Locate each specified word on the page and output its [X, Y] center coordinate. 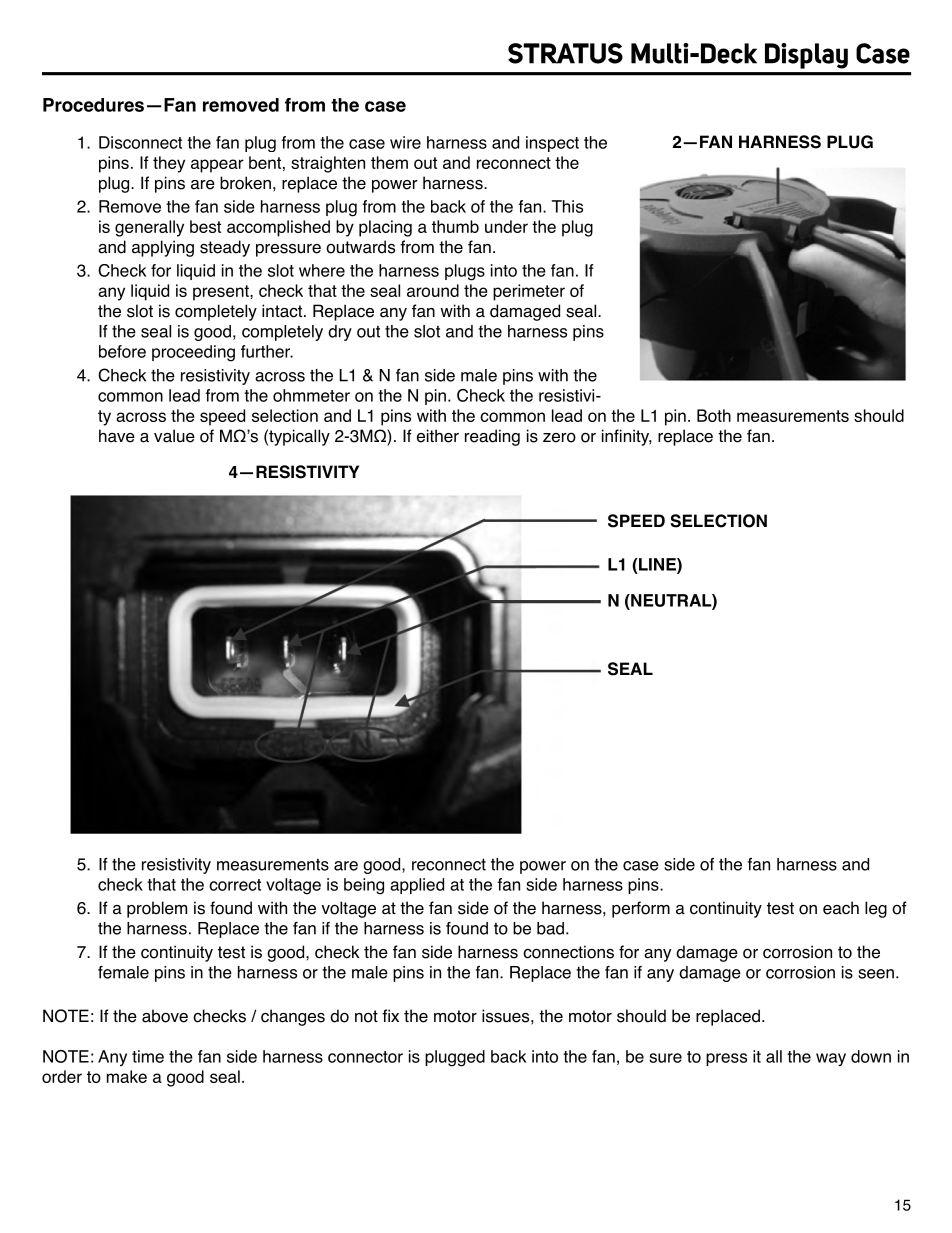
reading [492, 437]
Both [714, 415]
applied [417, 886]
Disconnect [140, 142]
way [831, 1059]
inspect [552, 144]
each [841, 908]
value [174, 436]
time [148, 1056]
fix [390, 1015]
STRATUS [565, 53]
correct [235, 885]
